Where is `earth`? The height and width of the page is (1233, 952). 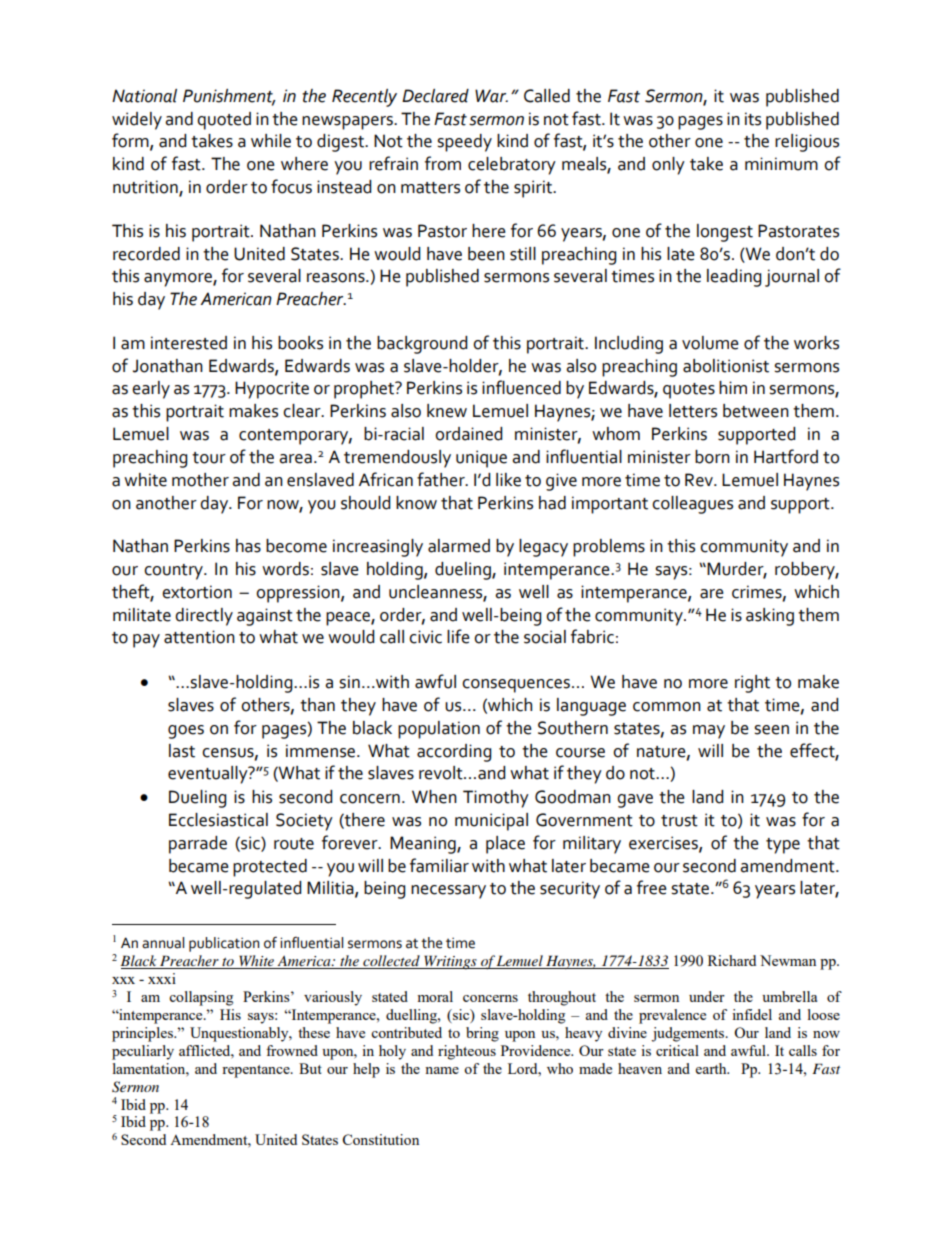
earth is located at coordinates (712, 1068).
